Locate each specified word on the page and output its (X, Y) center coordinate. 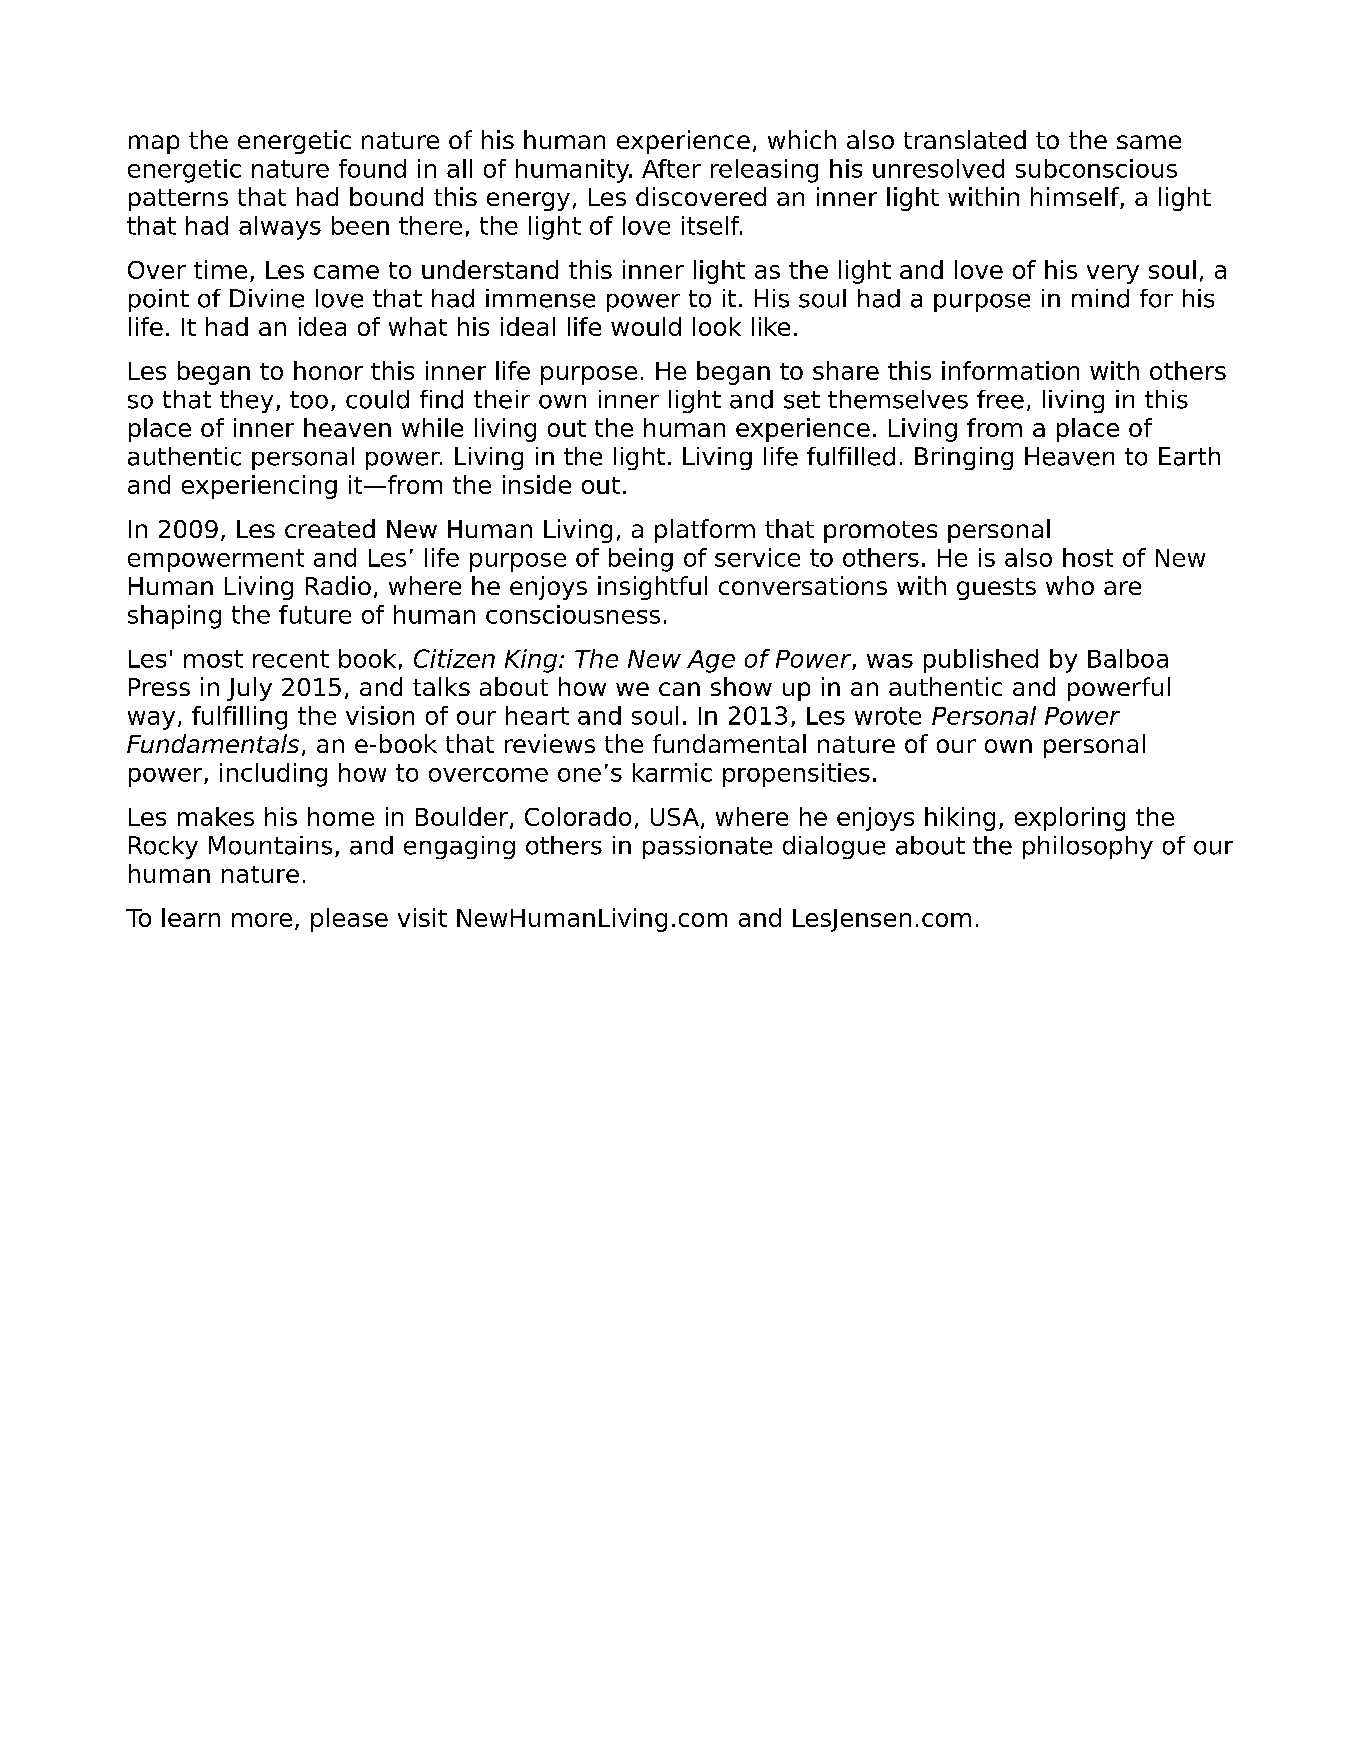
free (1000, 399)
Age (711, 661)
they (246, 401)
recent (291, 659)
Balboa (1128, 658)
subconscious (1096, 168)
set (802, 400)
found (372, 168)
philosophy (1088, 847)
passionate (707, 847)
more (262, 920)
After (671, 168)
